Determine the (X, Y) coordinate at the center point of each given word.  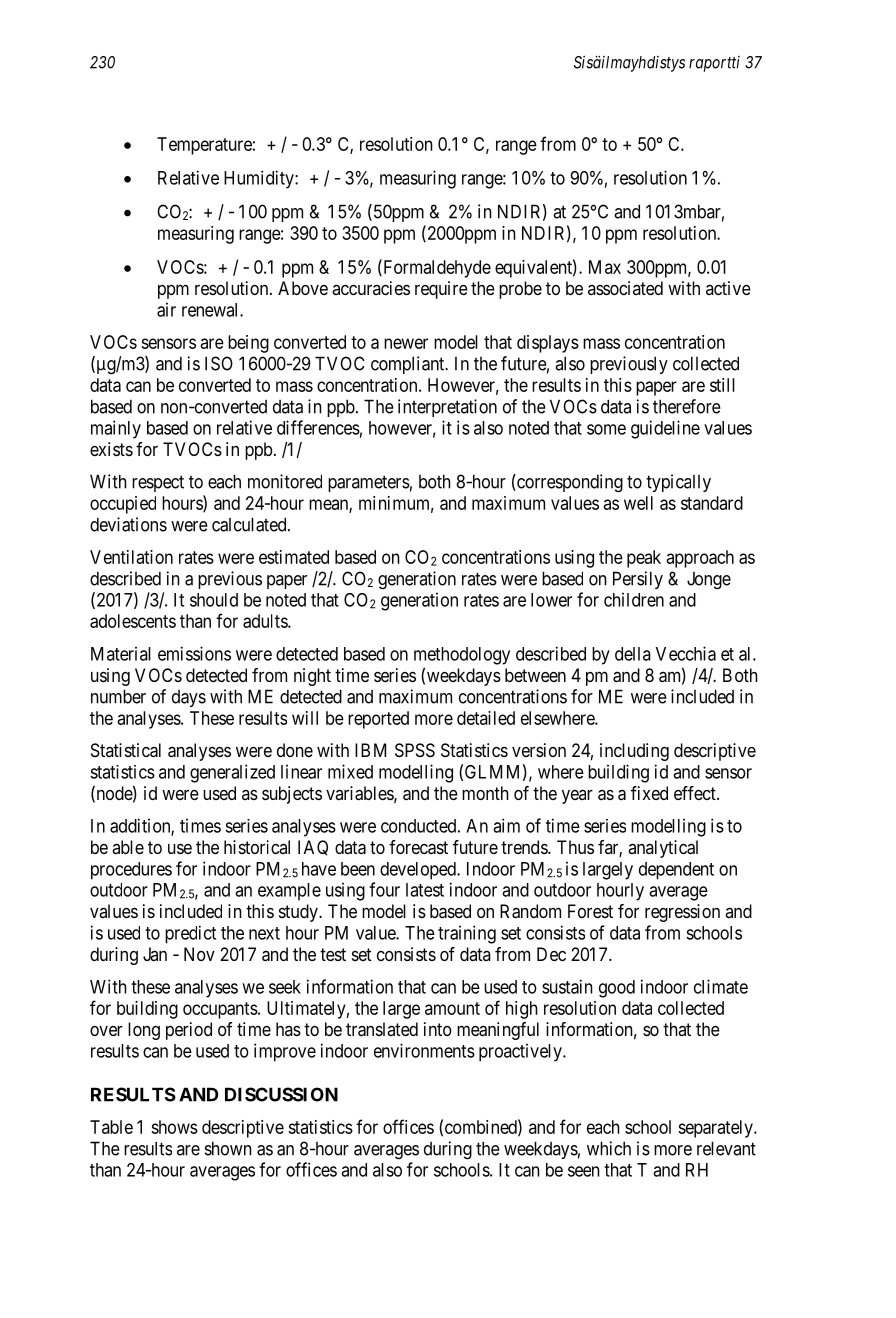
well (638, 503)
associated (625, 288)
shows (174, 1127)
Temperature (204, 146)
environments (424, 1050)
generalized (232, 773)
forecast (418, 847)
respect (158, 483)
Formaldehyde (436, 268)
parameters (369, 483)
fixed (649, 793)
